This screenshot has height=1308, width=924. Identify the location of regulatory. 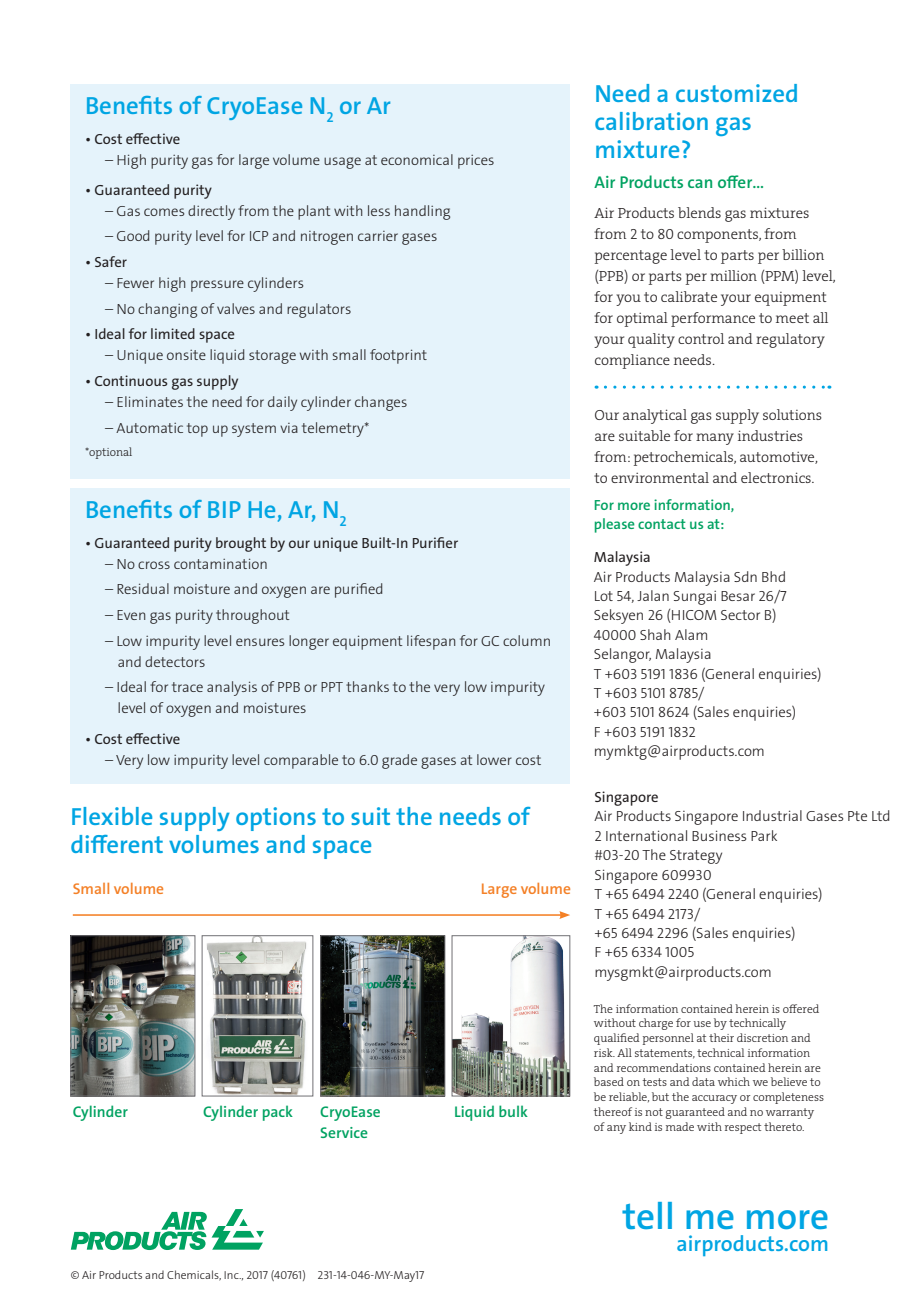
(790, 340).
